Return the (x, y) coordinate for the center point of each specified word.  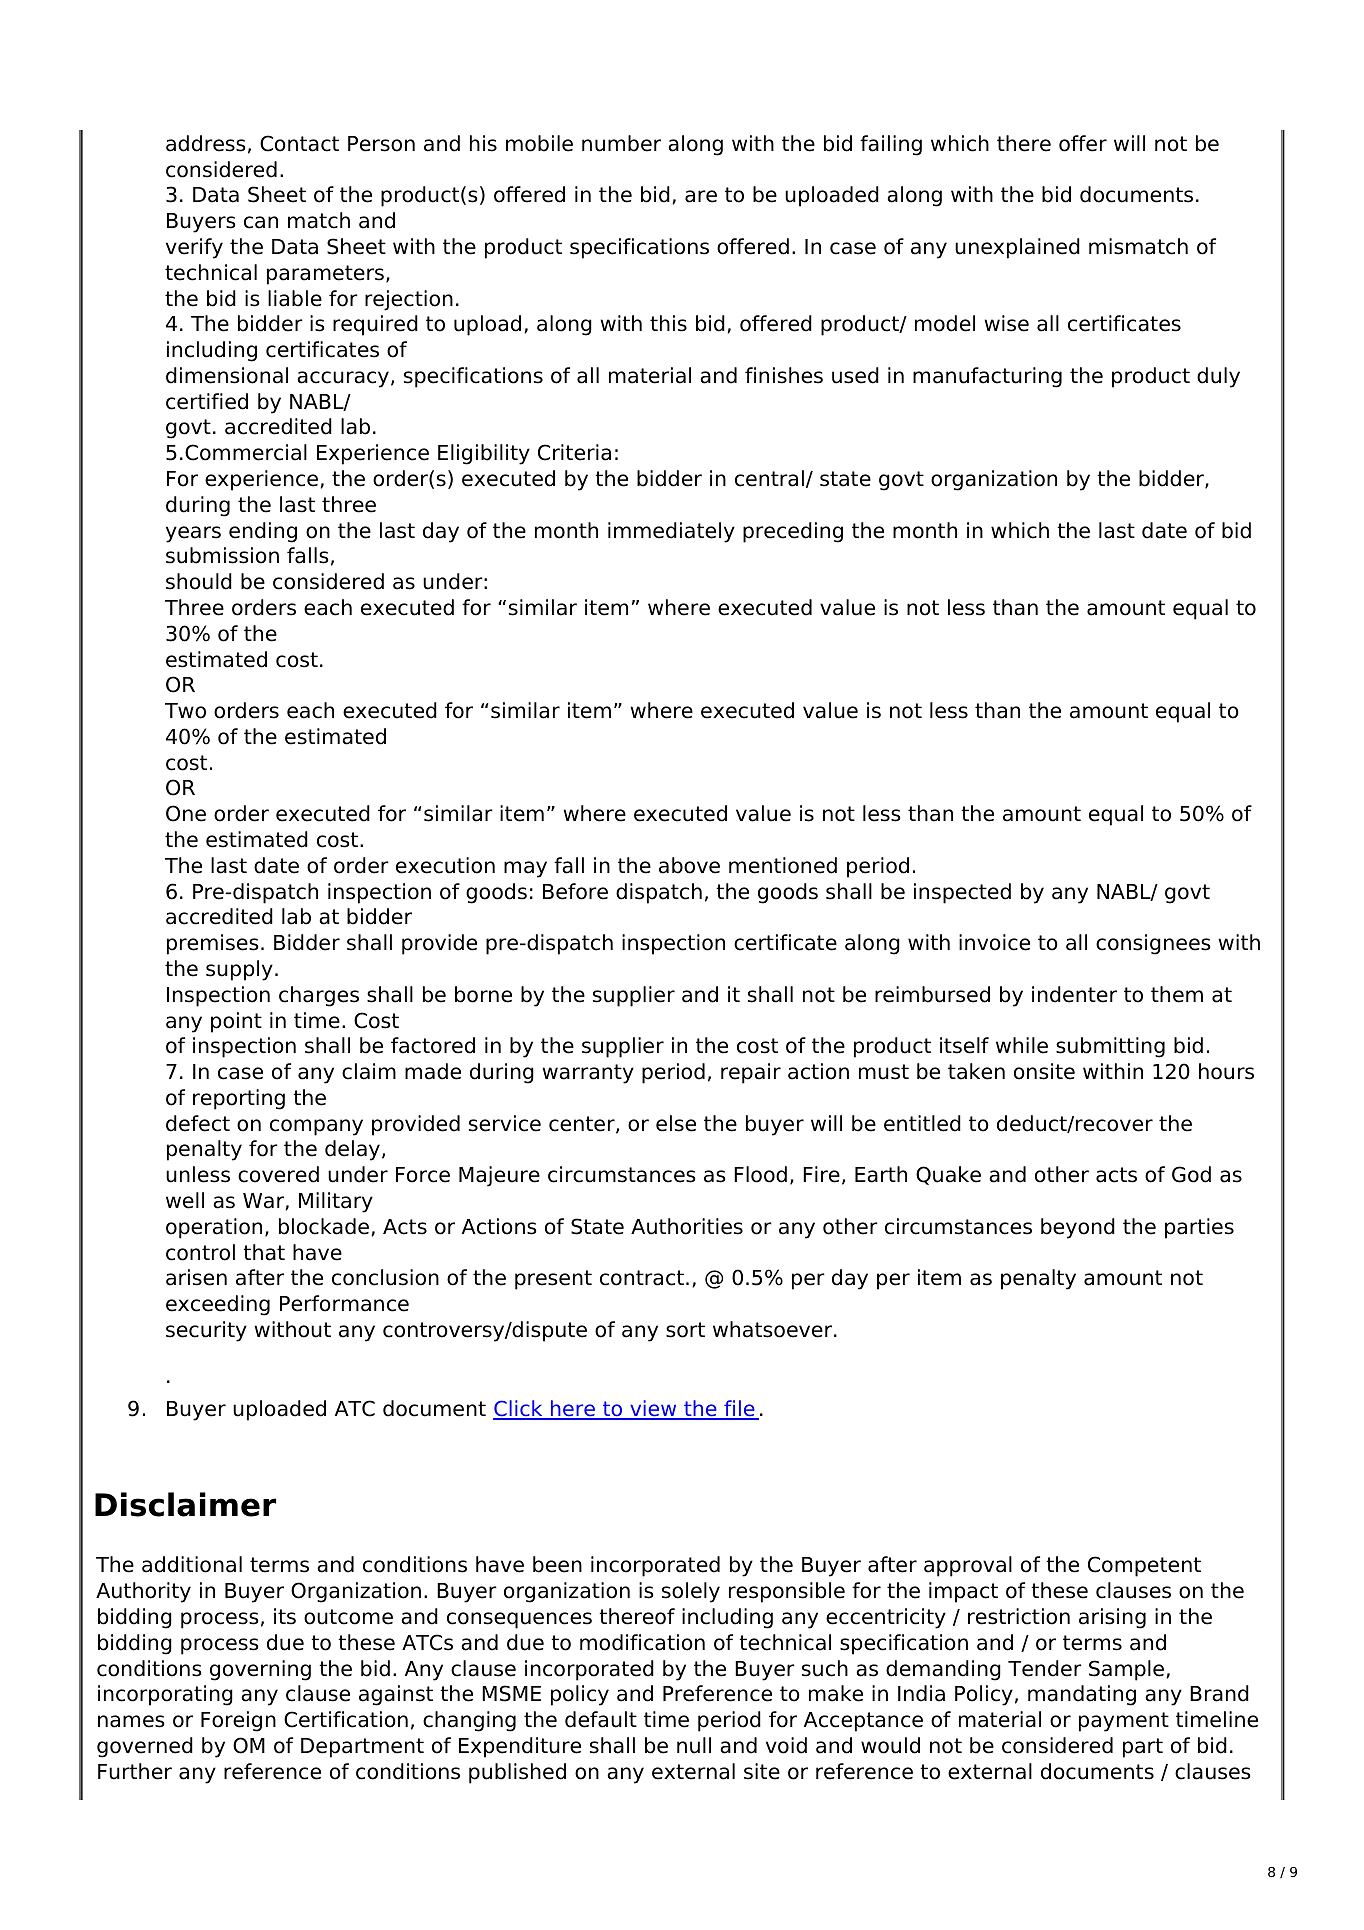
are (701, 196)
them (1177, 994)
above (689, 865)
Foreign (238, 1721)
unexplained (1017, 248)
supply (239, 970)
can (261, 222)
